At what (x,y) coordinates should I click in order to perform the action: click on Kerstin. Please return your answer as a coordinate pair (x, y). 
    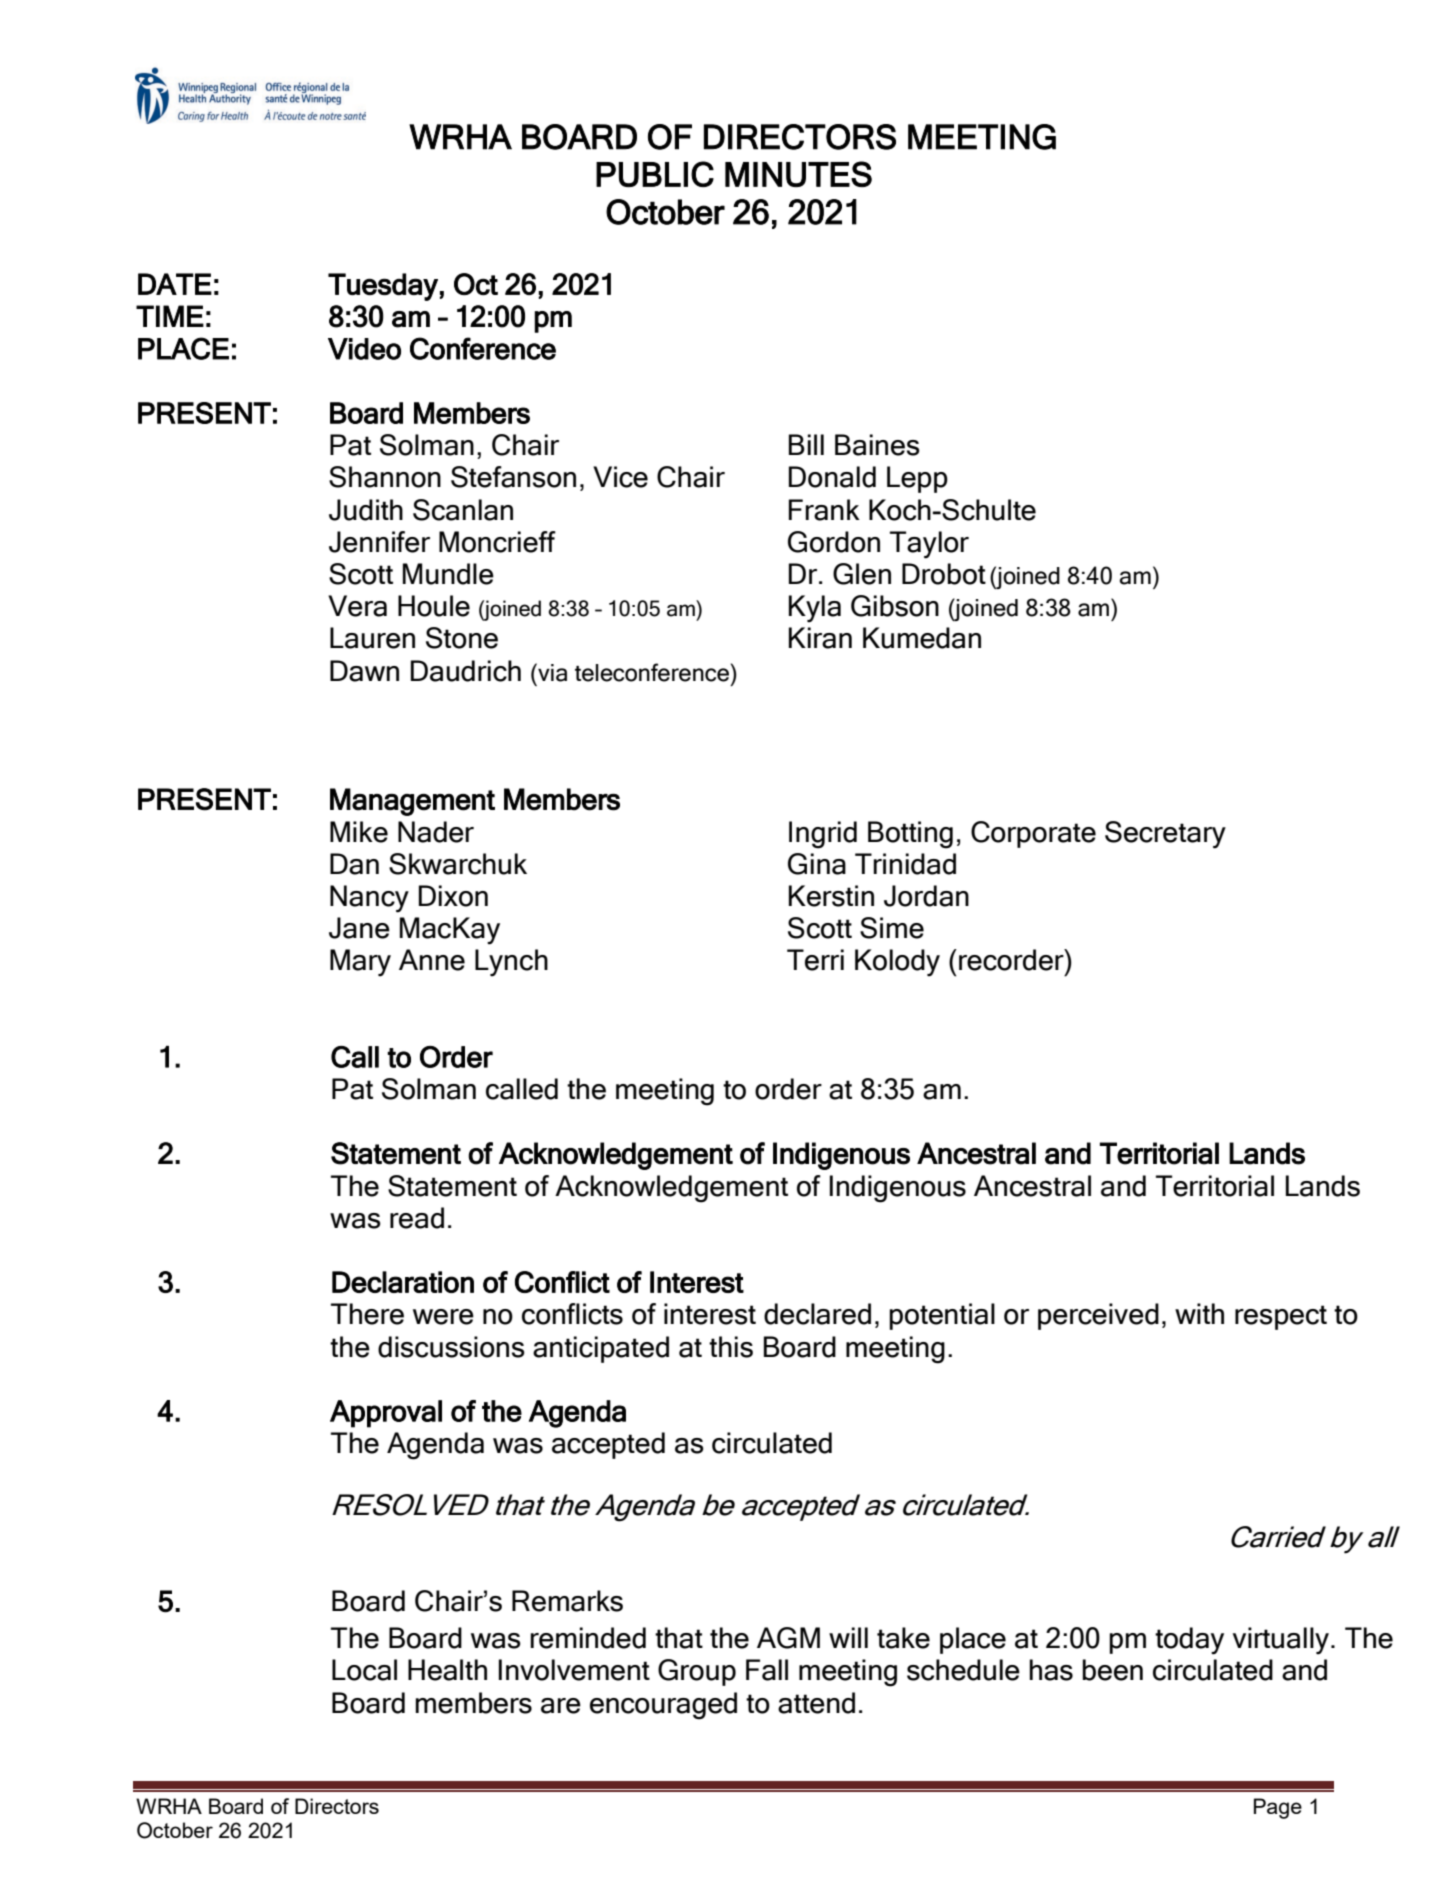
    Looking at the image, I should click on (831, 896).
